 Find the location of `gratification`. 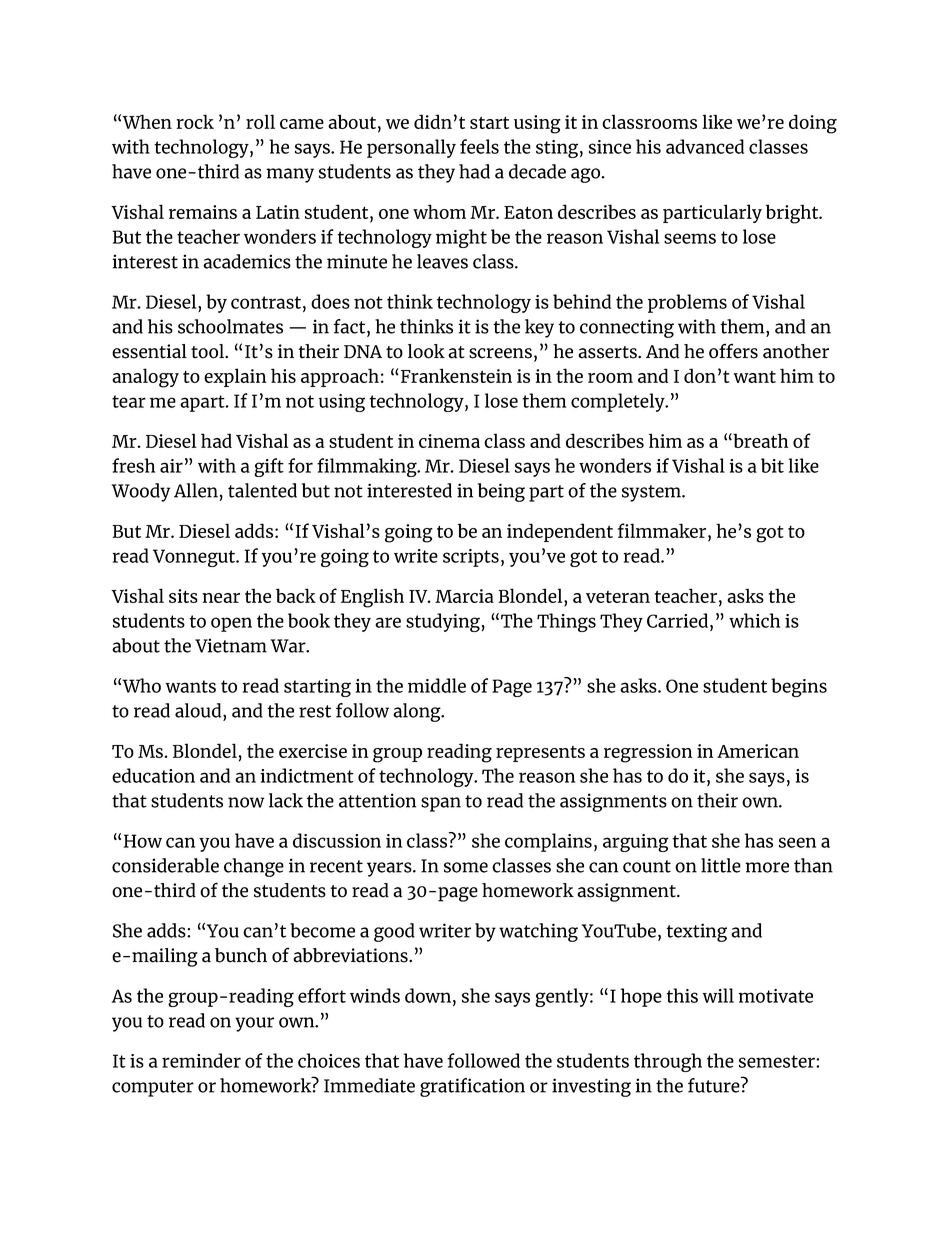

gratification is located at coordinates (472, 1087).
